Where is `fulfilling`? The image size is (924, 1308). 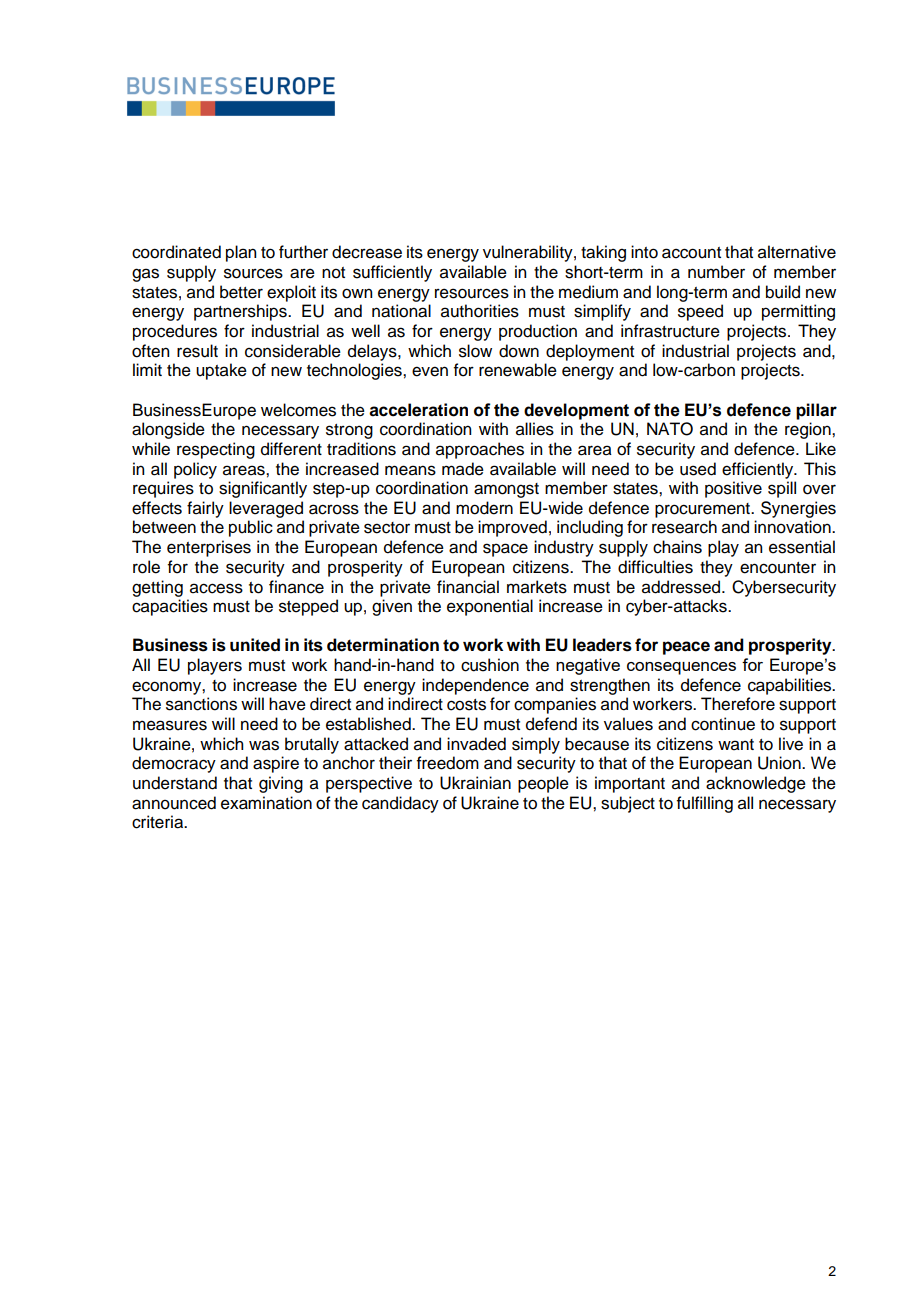 fulfilling is located at coordinates (705, 804).
